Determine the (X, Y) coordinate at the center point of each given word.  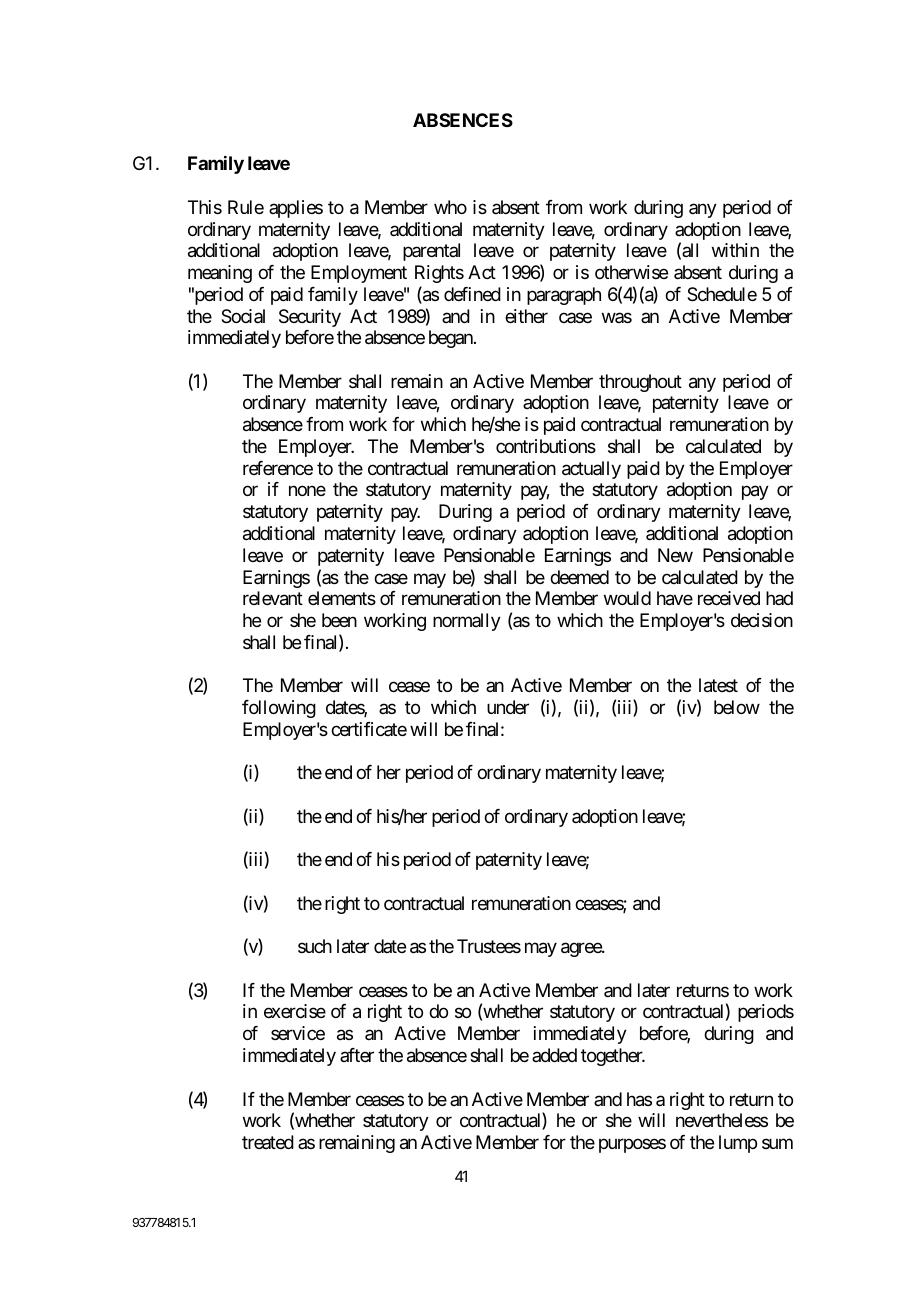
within (735, 250)
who (450, 207)
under (508, 707)
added (554, 1055)
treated (268, 1142)
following (279, 709)
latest (718, 685)
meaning (220, 274)
